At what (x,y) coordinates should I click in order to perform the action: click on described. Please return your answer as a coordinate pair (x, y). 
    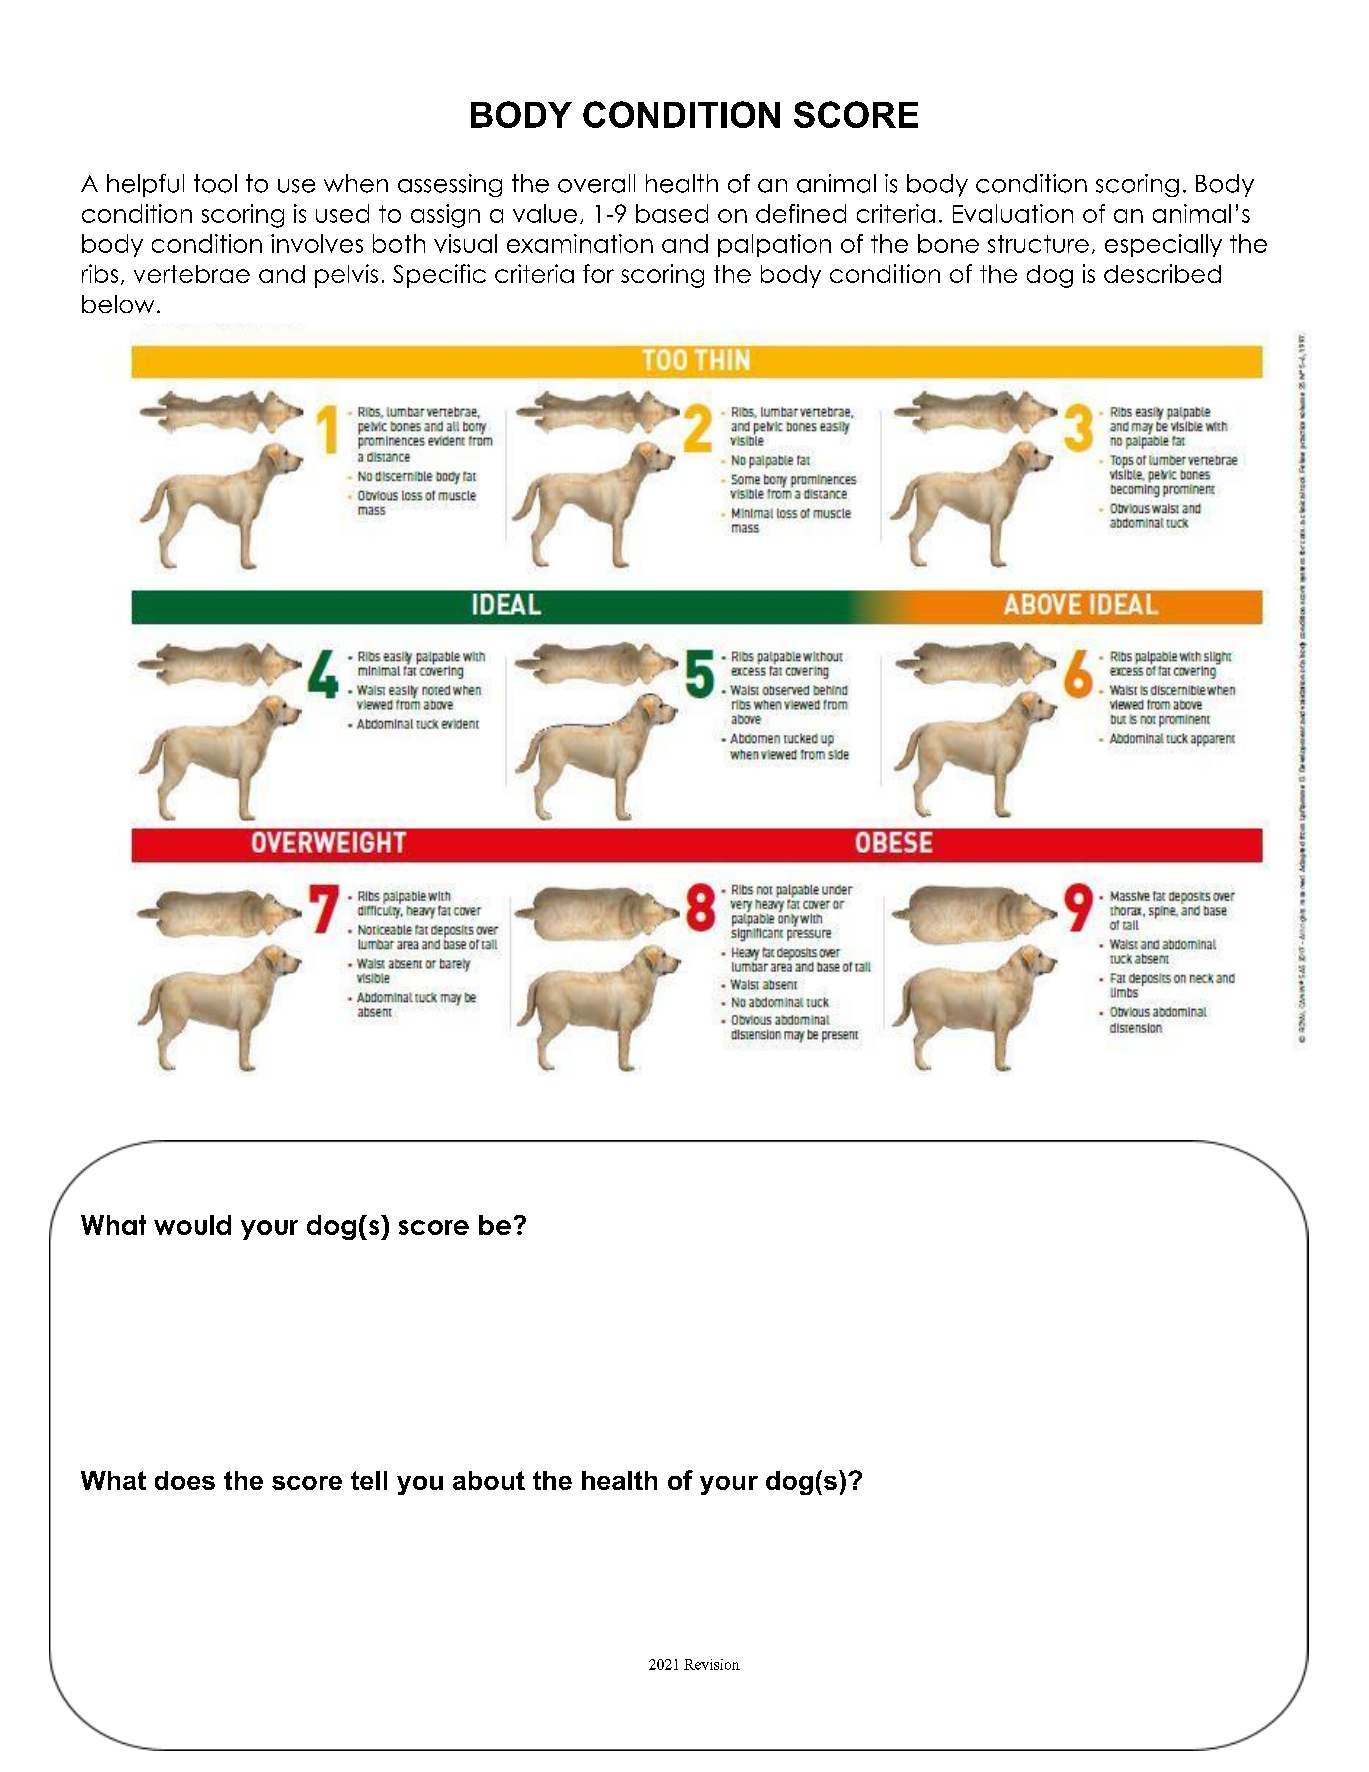
    Looking at the image, I should click on (1162, 273).
